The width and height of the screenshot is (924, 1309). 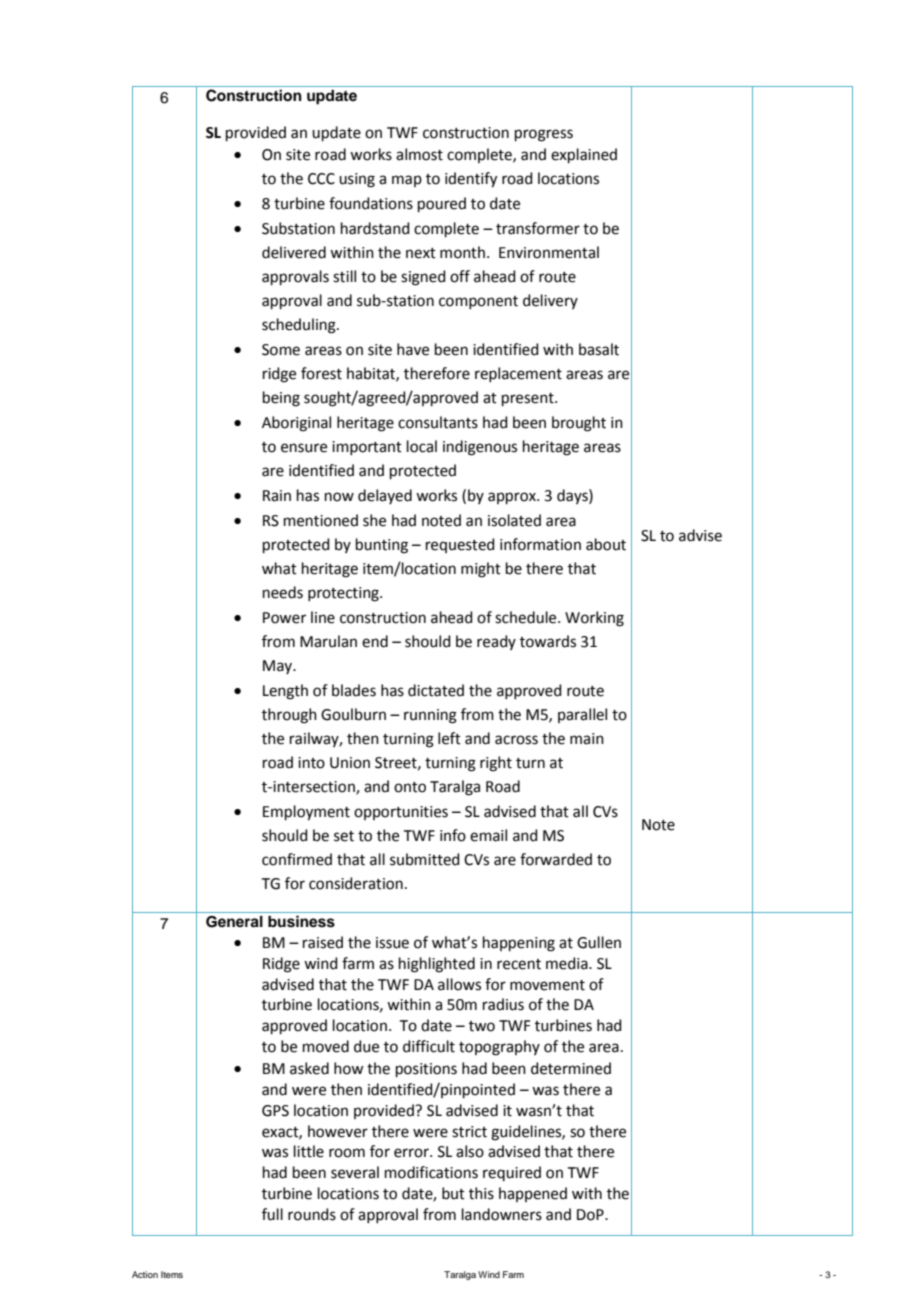 I want to click on progress, so click(x=544, y=135).
